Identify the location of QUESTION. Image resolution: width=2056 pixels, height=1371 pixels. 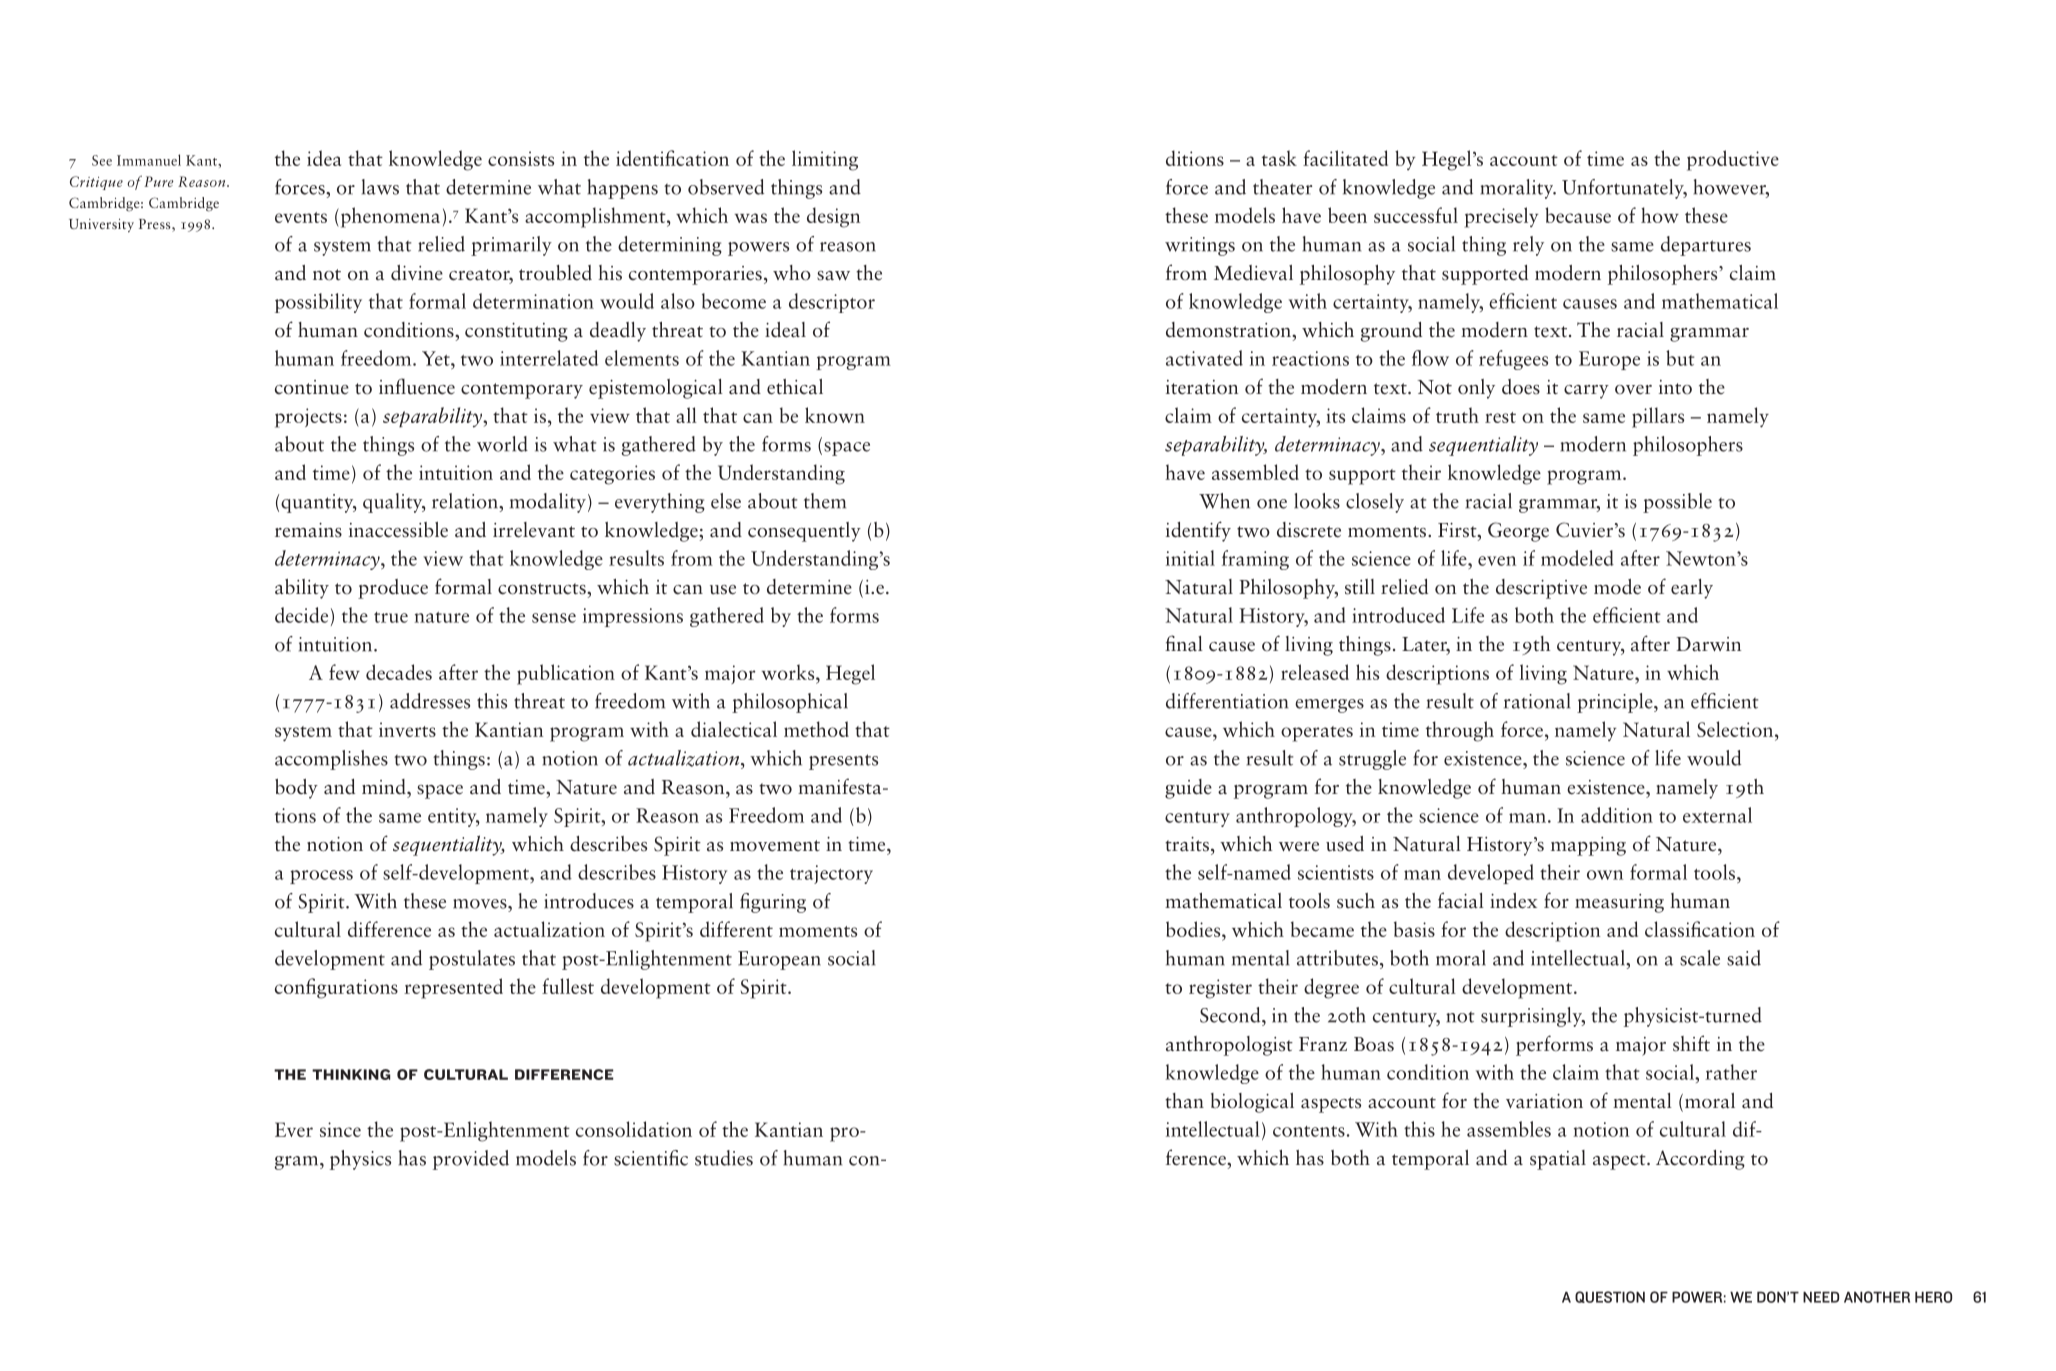
(1610, 1297).
